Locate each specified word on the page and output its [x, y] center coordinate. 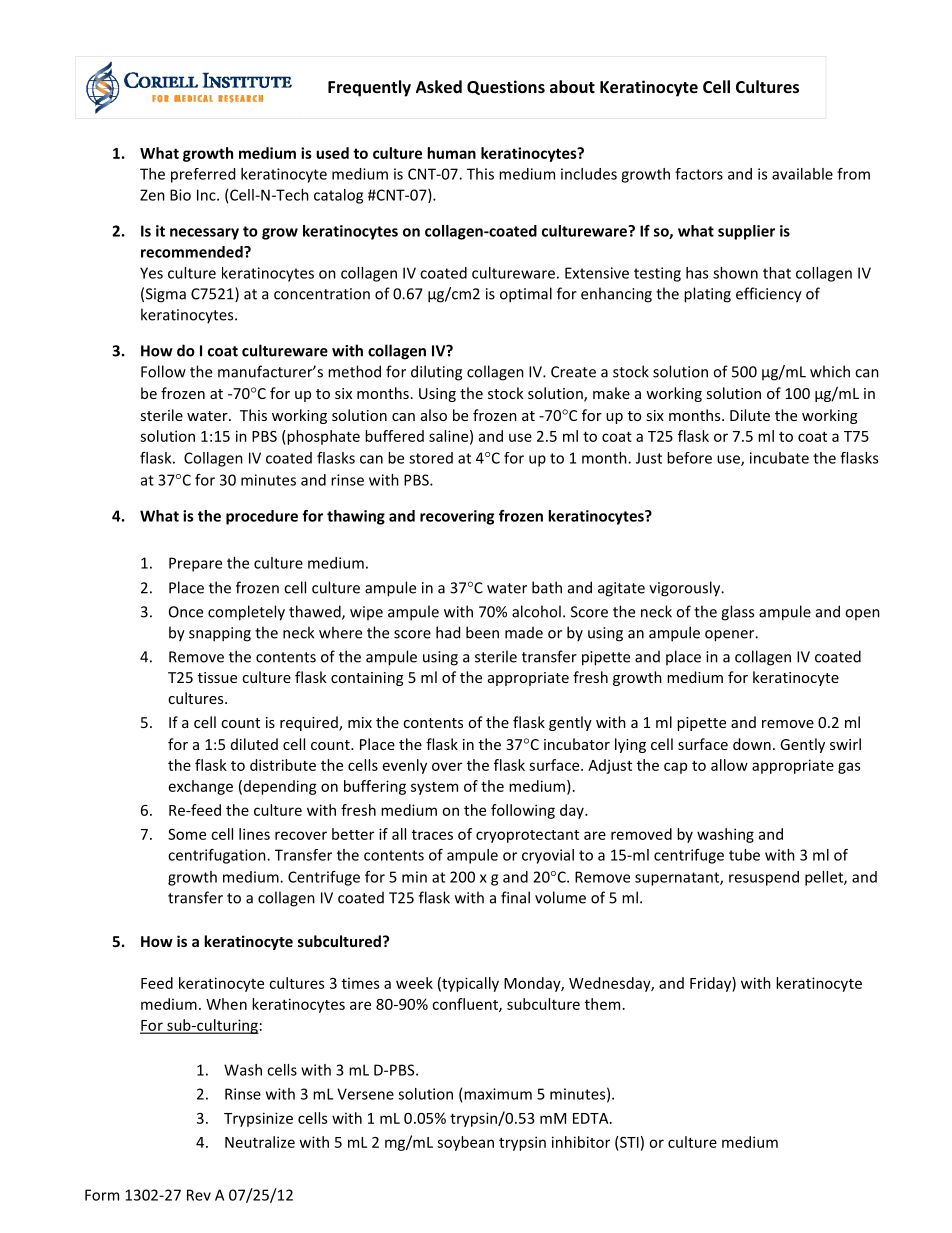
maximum [498, 1094]
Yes [151, 273]
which [830, 371]
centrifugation [218, 856]
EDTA [592, 1118]
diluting [436, 373]
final [515, 897]
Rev [199, 1195]
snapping [220, 634]
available [802, 174]
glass [737, 613]
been [482, 632]
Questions [506, 87]
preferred [203, 175]
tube [744, 855]
